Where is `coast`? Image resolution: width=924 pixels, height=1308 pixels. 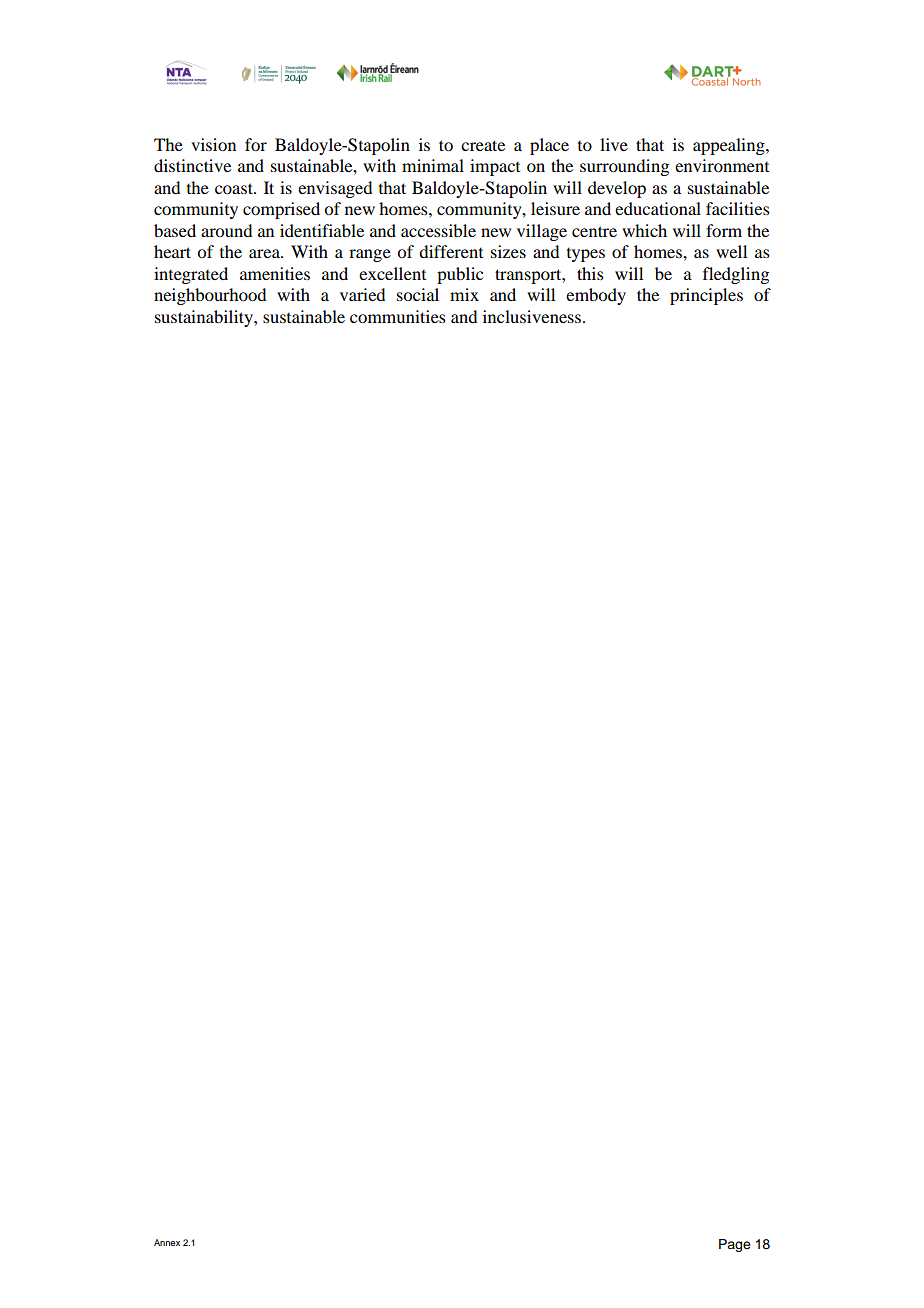 coast is located at coordinates (235, 188).
